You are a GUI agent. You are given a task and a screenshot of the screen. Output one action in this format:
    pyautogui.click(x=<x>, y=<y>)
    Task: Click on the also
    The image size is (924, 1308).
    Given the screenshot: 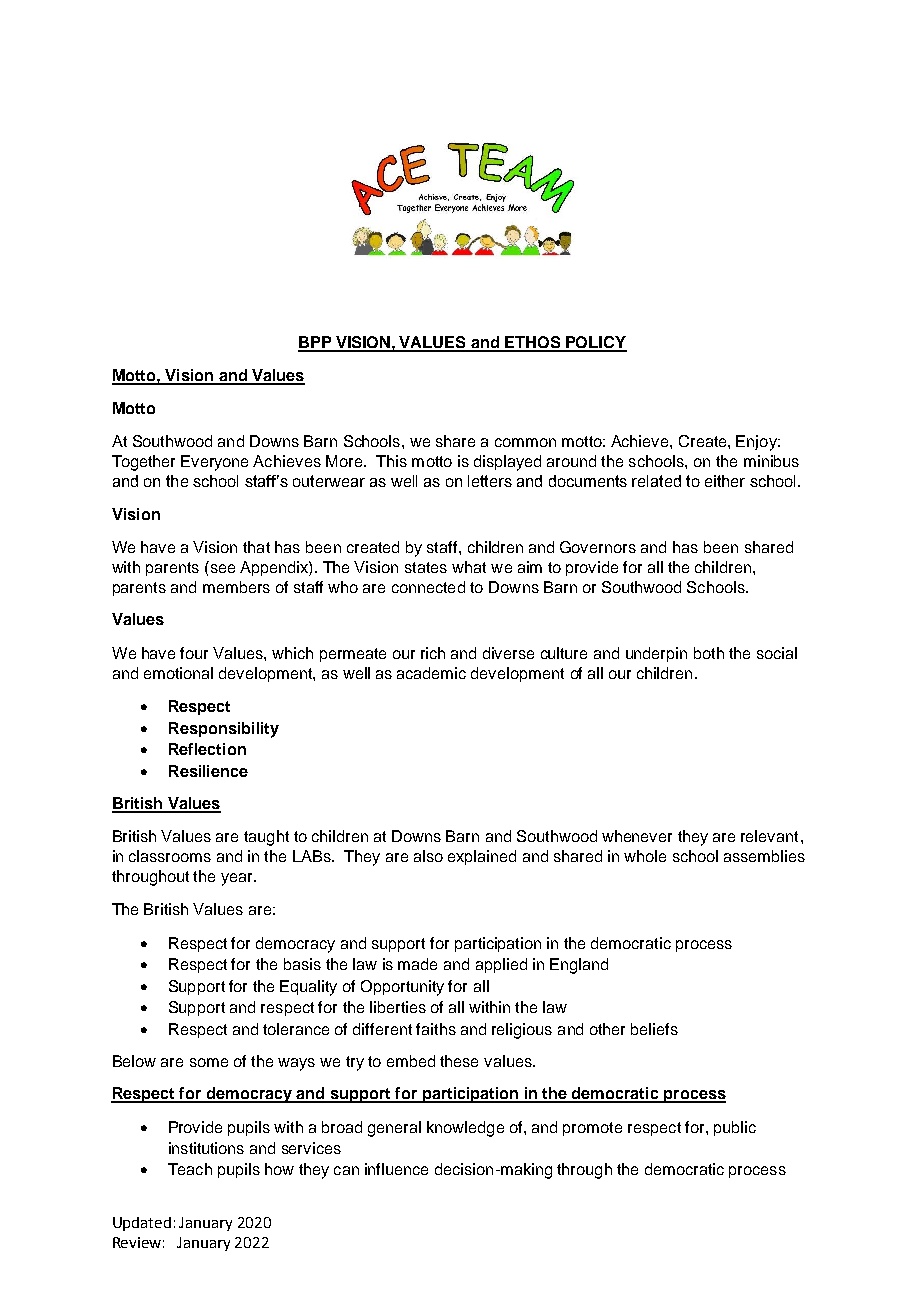 What is the action you would take?
    pyautogui.click(x=428, y=856)
